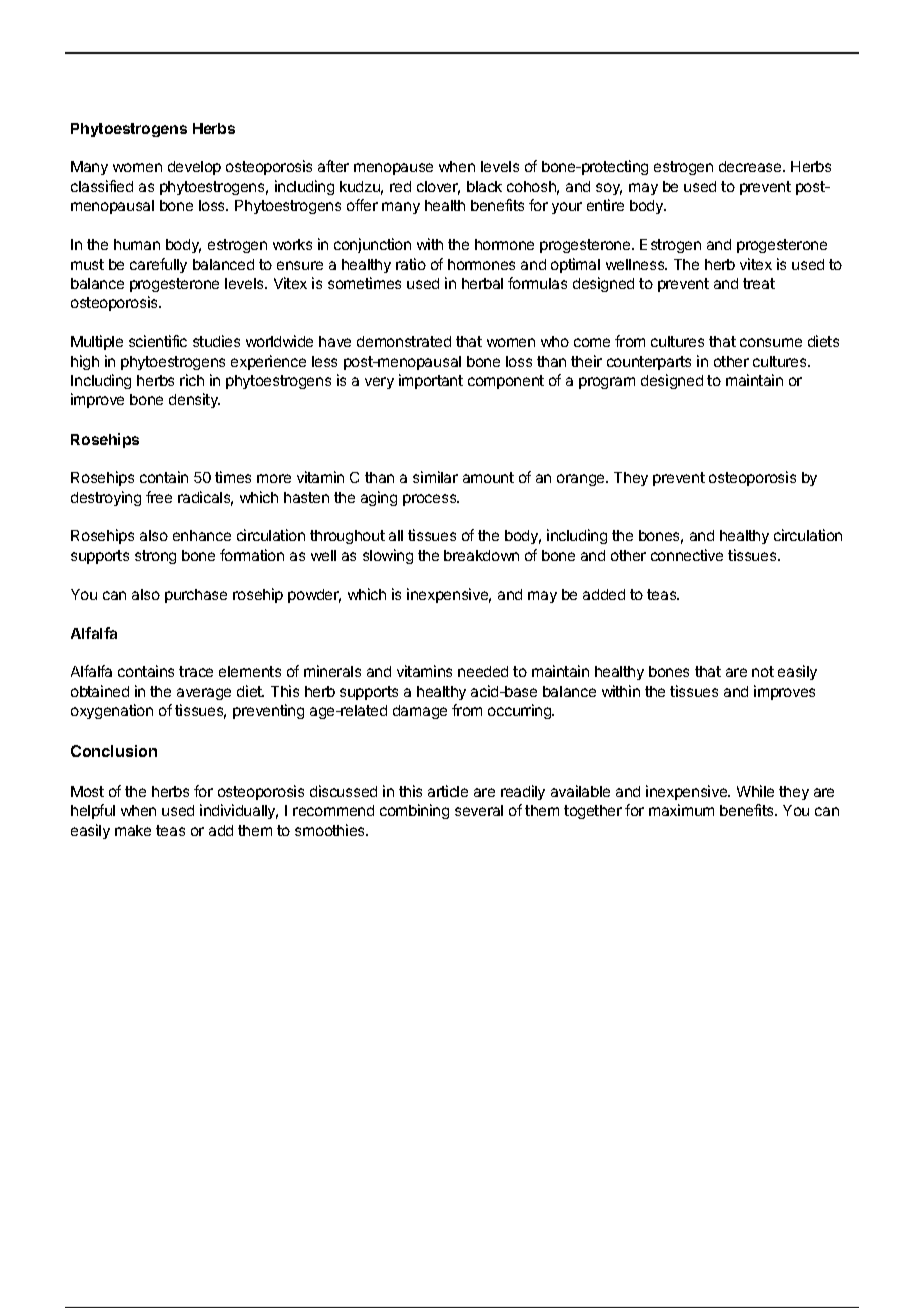 Image resolution: width=924 pixels, height=1308 pixels. I want to click on scientific, so click(158, 341).
